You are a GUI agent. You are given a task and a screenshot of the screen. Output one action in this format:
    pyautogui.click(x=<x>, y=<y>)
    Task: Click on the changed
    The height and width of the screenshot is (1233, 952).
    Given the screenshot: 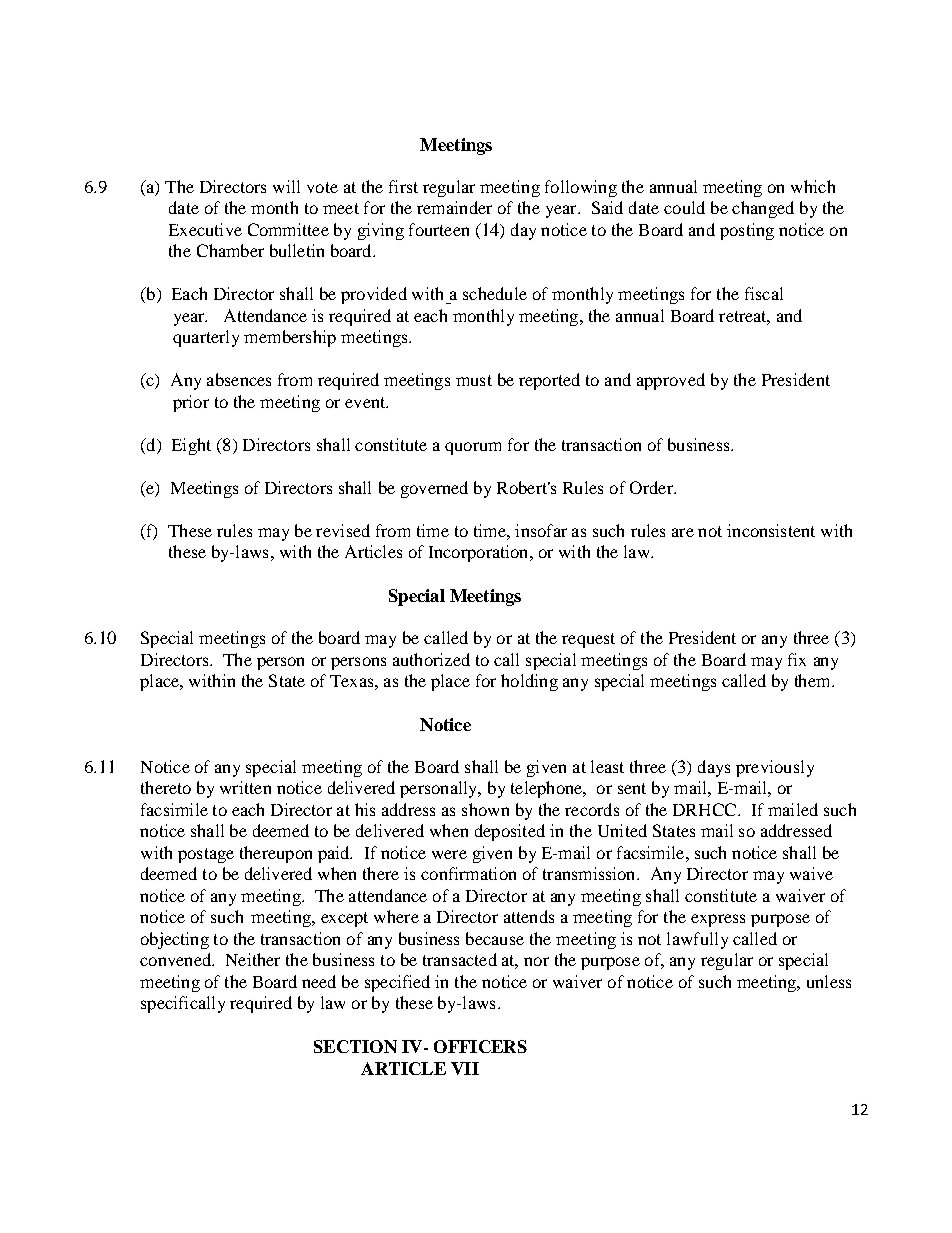 What is the action you would take?
    pyautogui.click(x=763, y=209)
